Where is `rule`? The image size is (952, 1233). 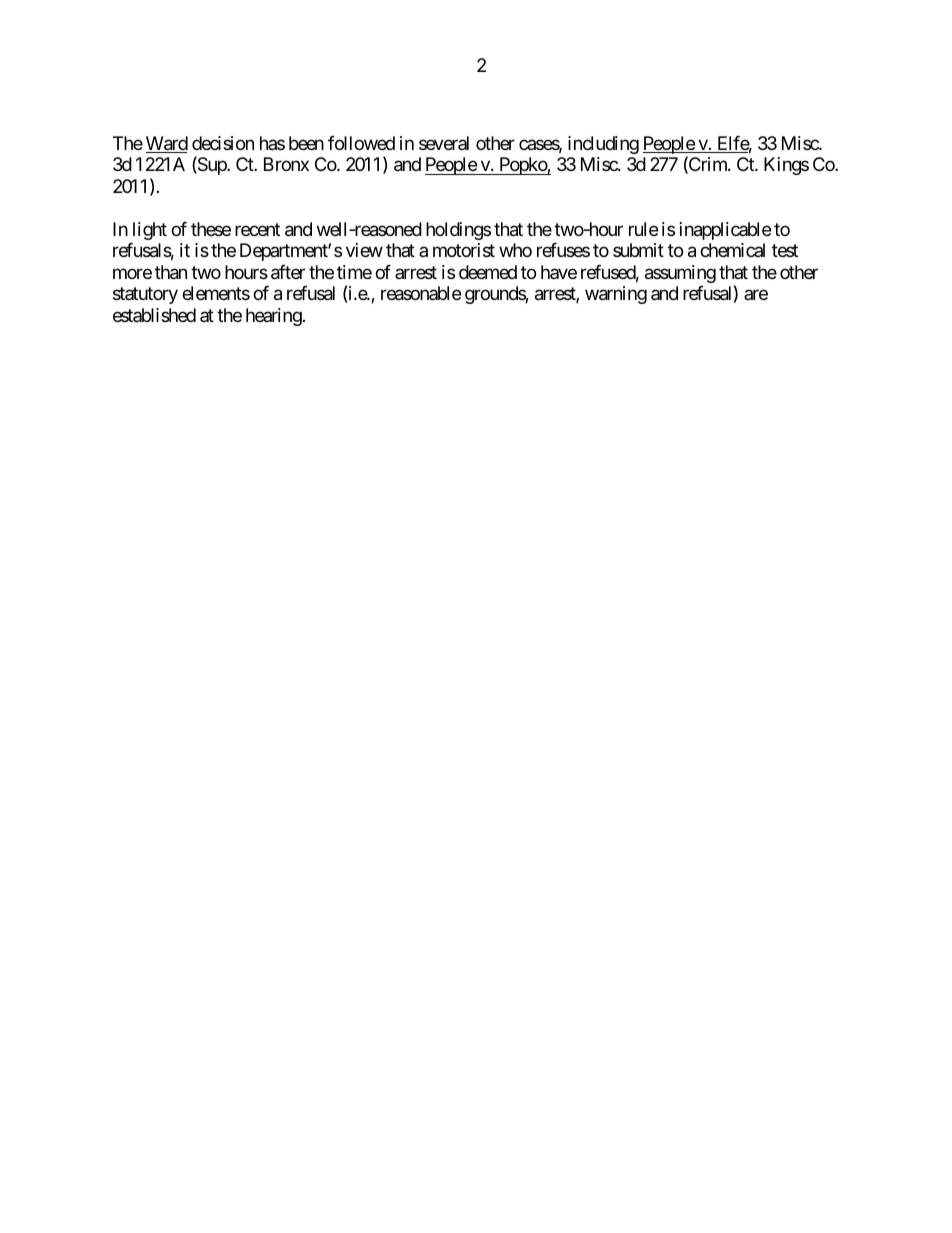
rule is located at coordinates (643, 229).
